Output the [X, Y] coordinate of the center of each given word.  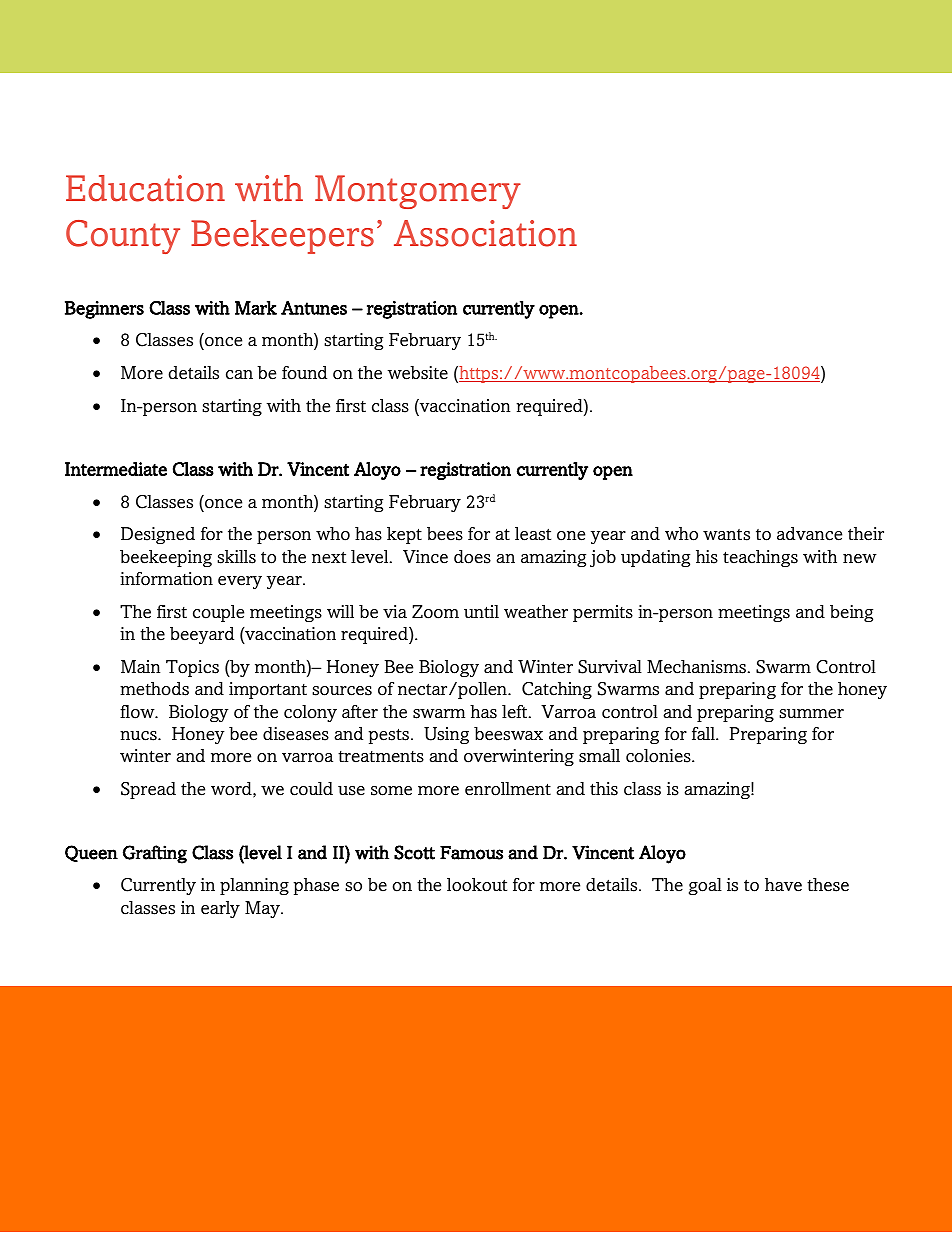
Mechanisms [696, 667]
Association [485, 233]
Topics [192, 668]
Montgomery [418, 192]
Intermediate [116, 469]
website [418, 373]
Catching [557, 690]
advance [809, 534]
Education [145, 188]
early [220, 909]
